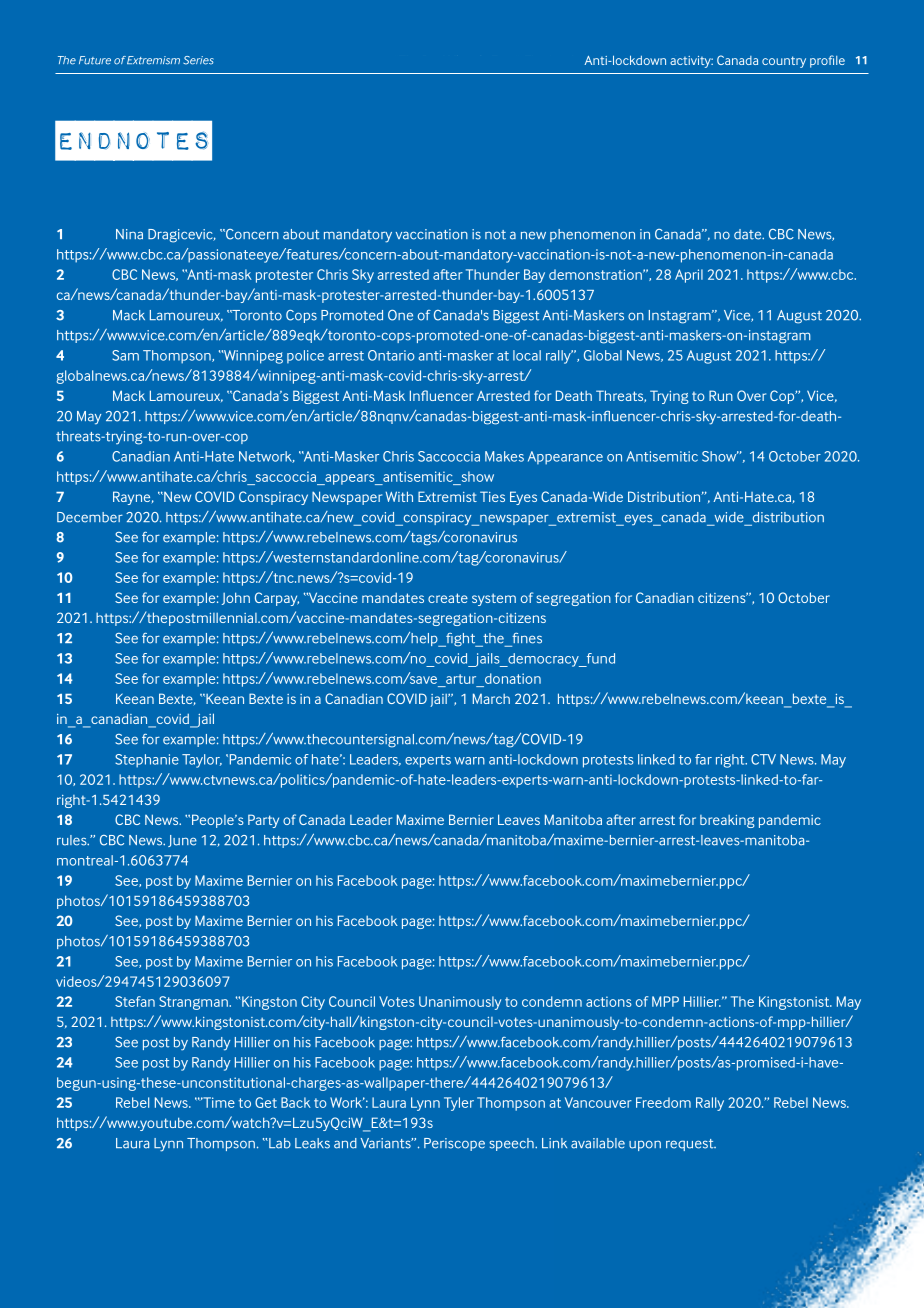  Describe the element at coordinates (784, 62) in the screenshot. I see `country` at that location.
